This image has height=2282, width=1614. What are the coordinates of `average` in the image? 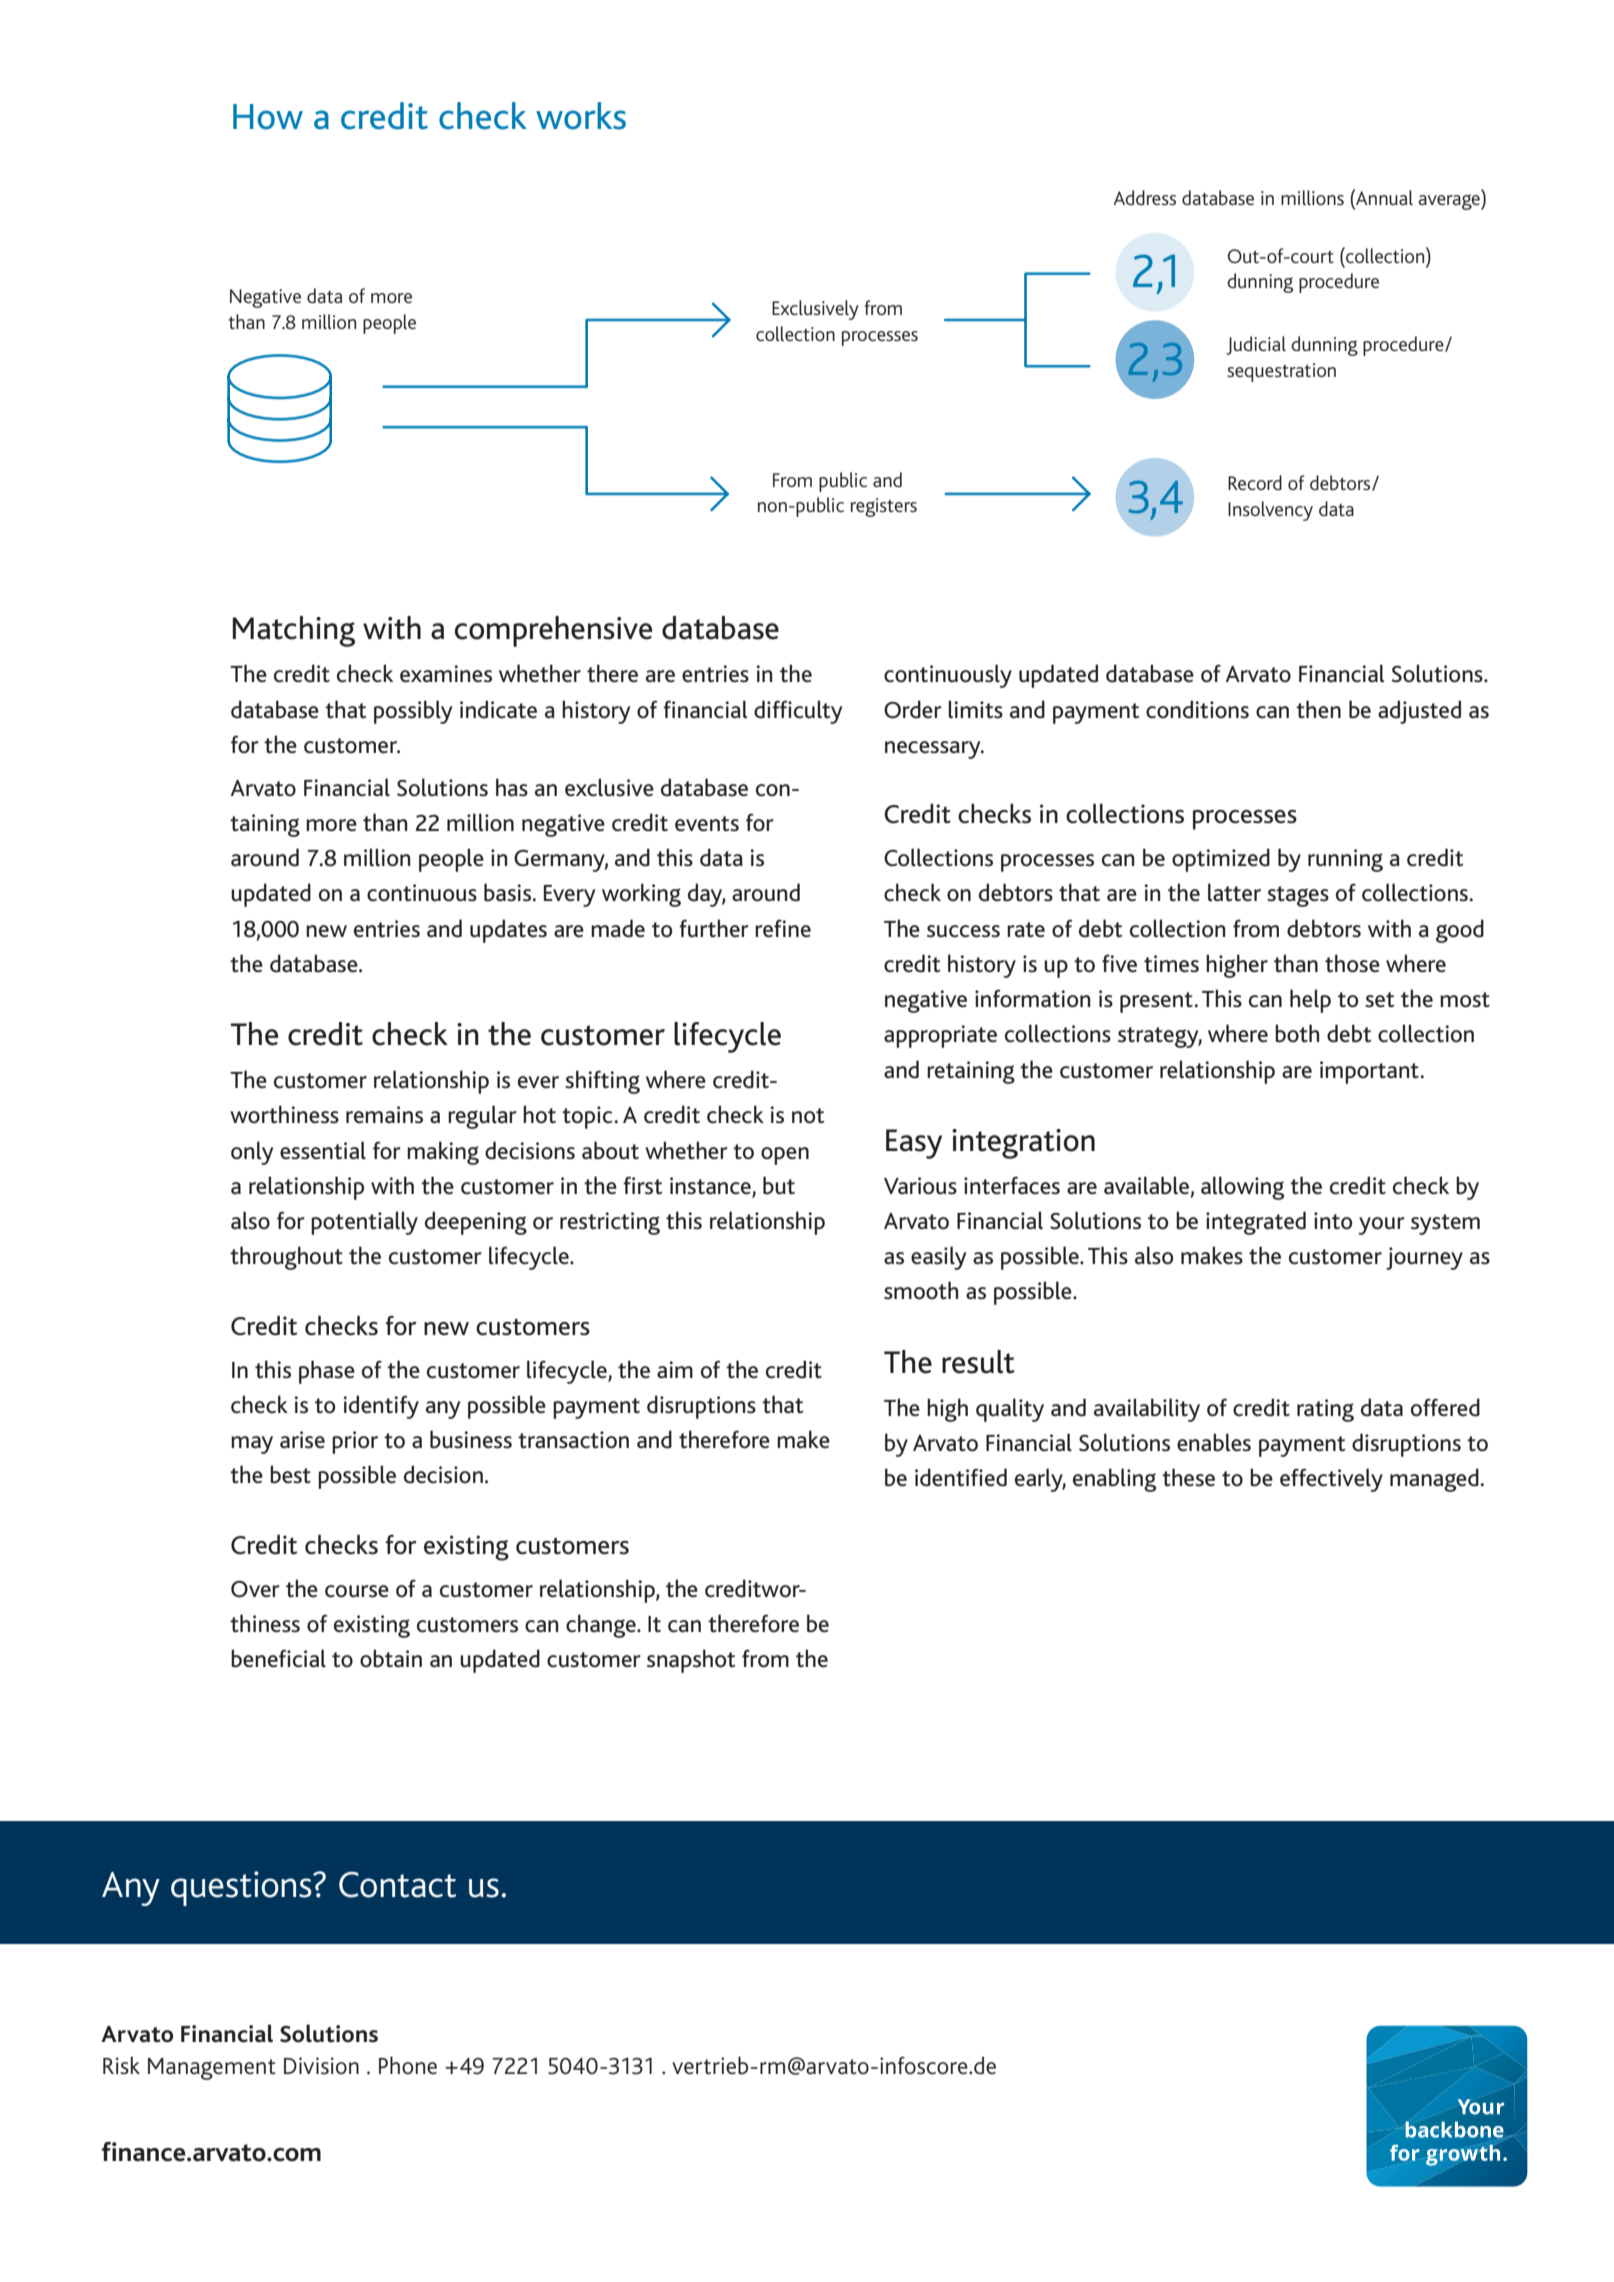 It's located at (1450, 202).
